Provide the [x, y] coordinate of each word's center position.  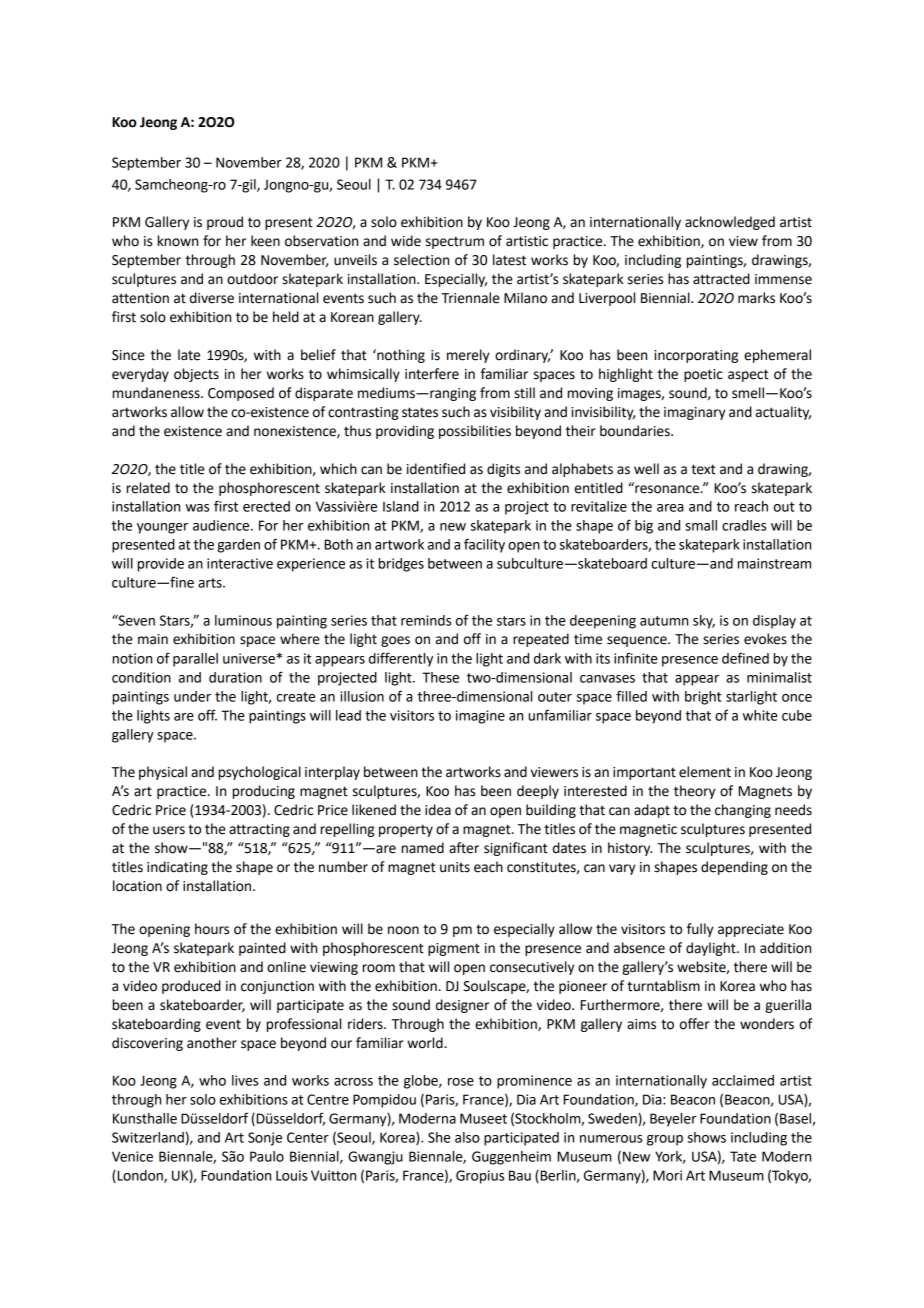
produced [191, 987]
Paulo [267, 1156]
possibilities [475, 432]
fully [700, 930]
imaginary [694, 413]
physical [163, 773]
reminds [426, 620]
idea [438, 810]
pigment [454, 949]
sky [704, 622]
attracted [721, 279]
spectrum [455, 242]
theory [694, 792]
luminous [243, 620]
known [178, 241]
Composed [241, 394]
